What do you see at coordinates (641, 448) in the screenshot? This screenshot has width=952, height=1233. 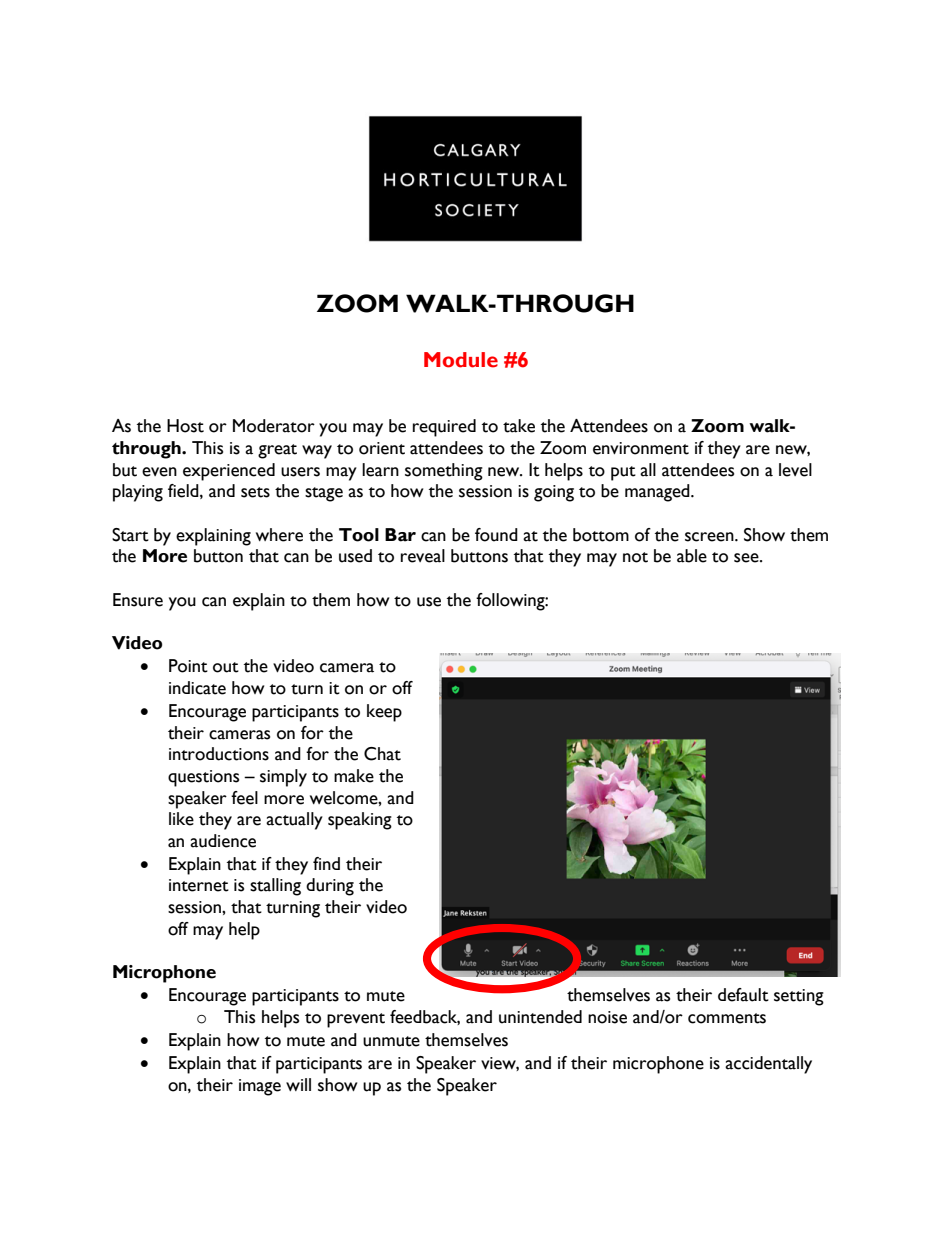 I see `environment` at bounding box center [641, 448].
